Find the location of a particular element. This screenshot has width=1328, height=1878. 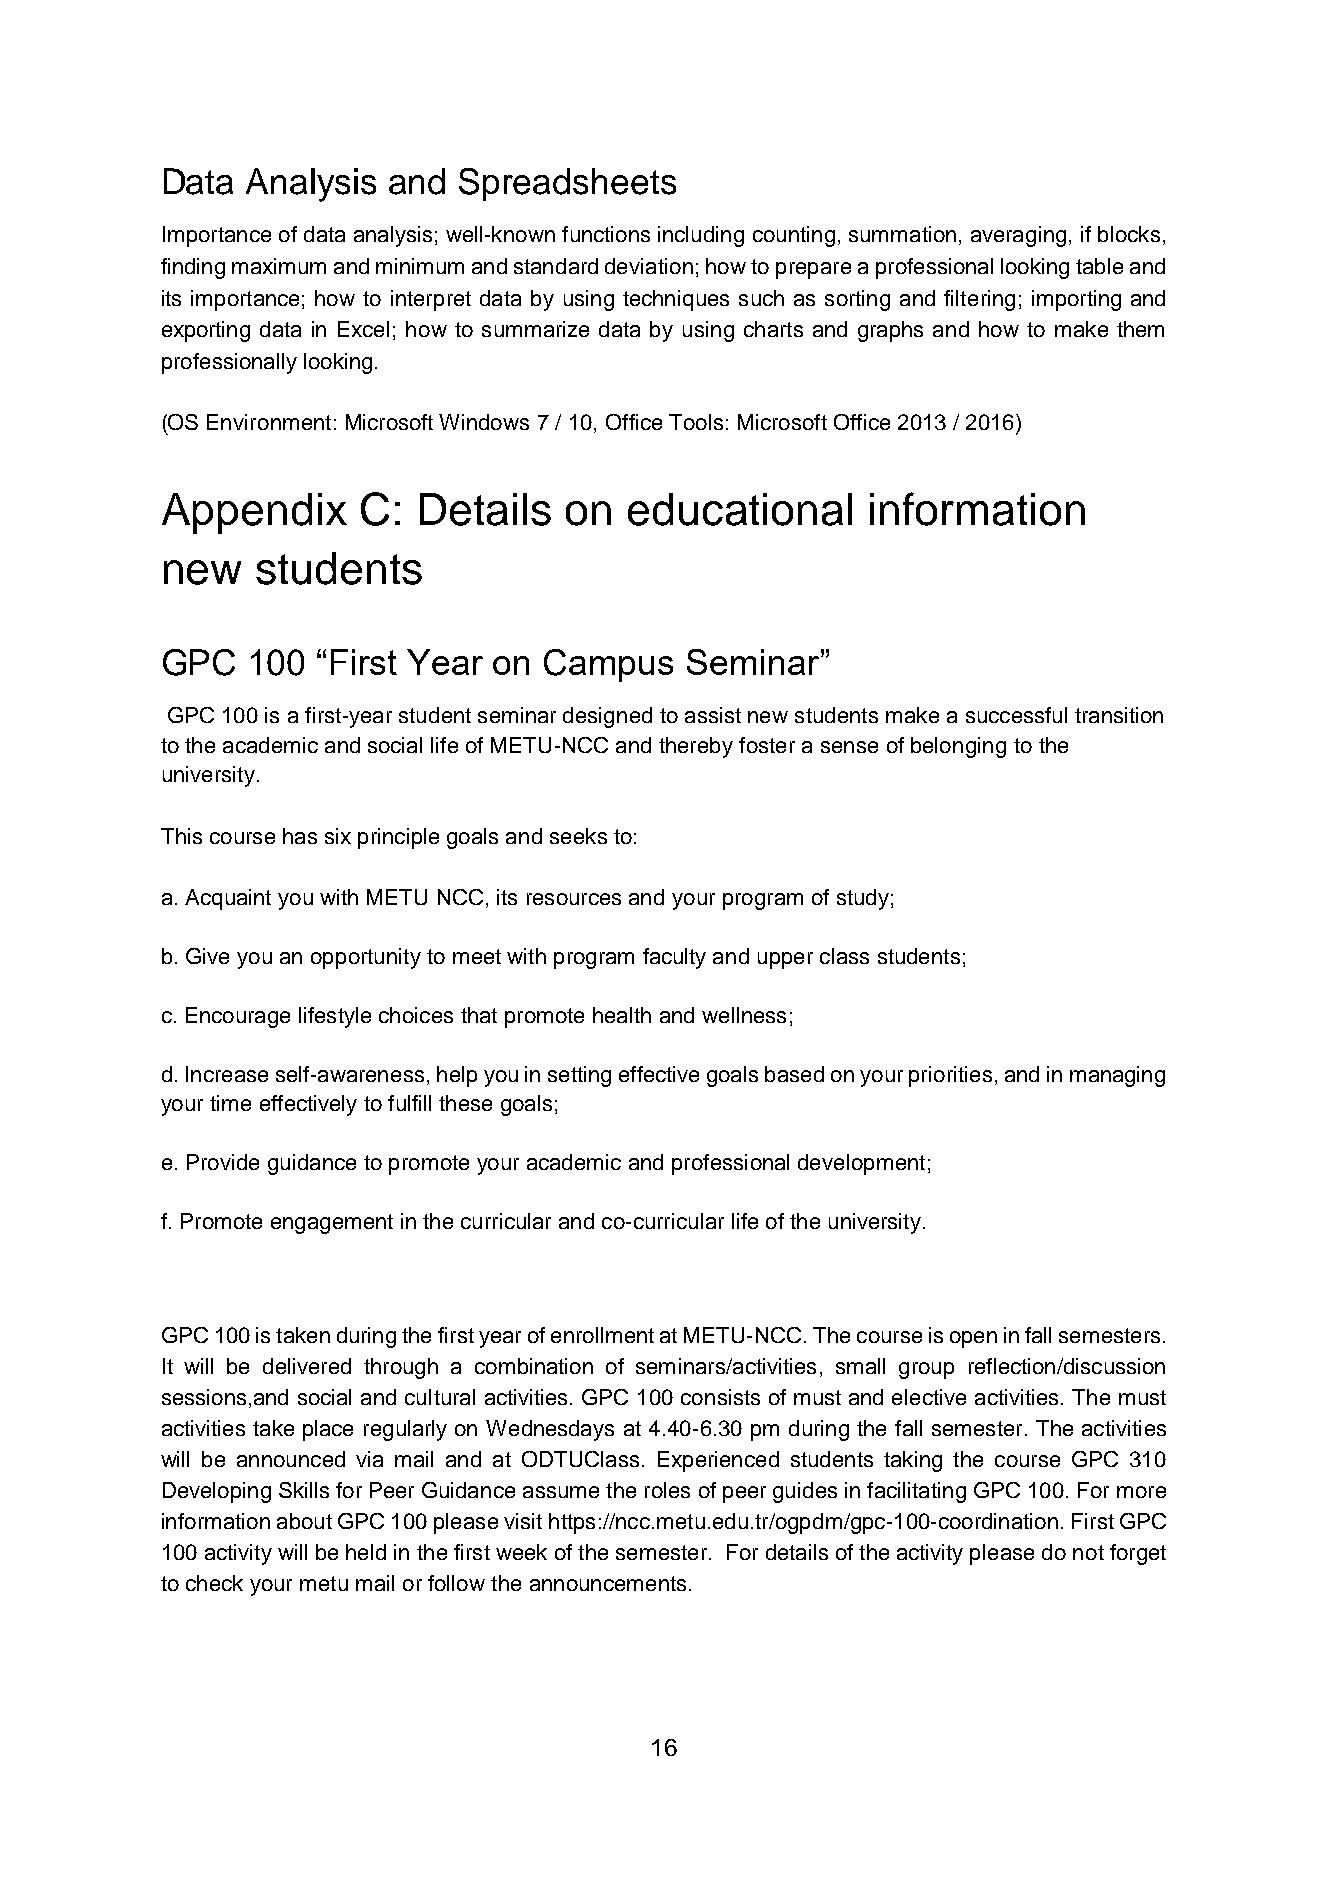

Appendix is located at coordinates (254, 513).
